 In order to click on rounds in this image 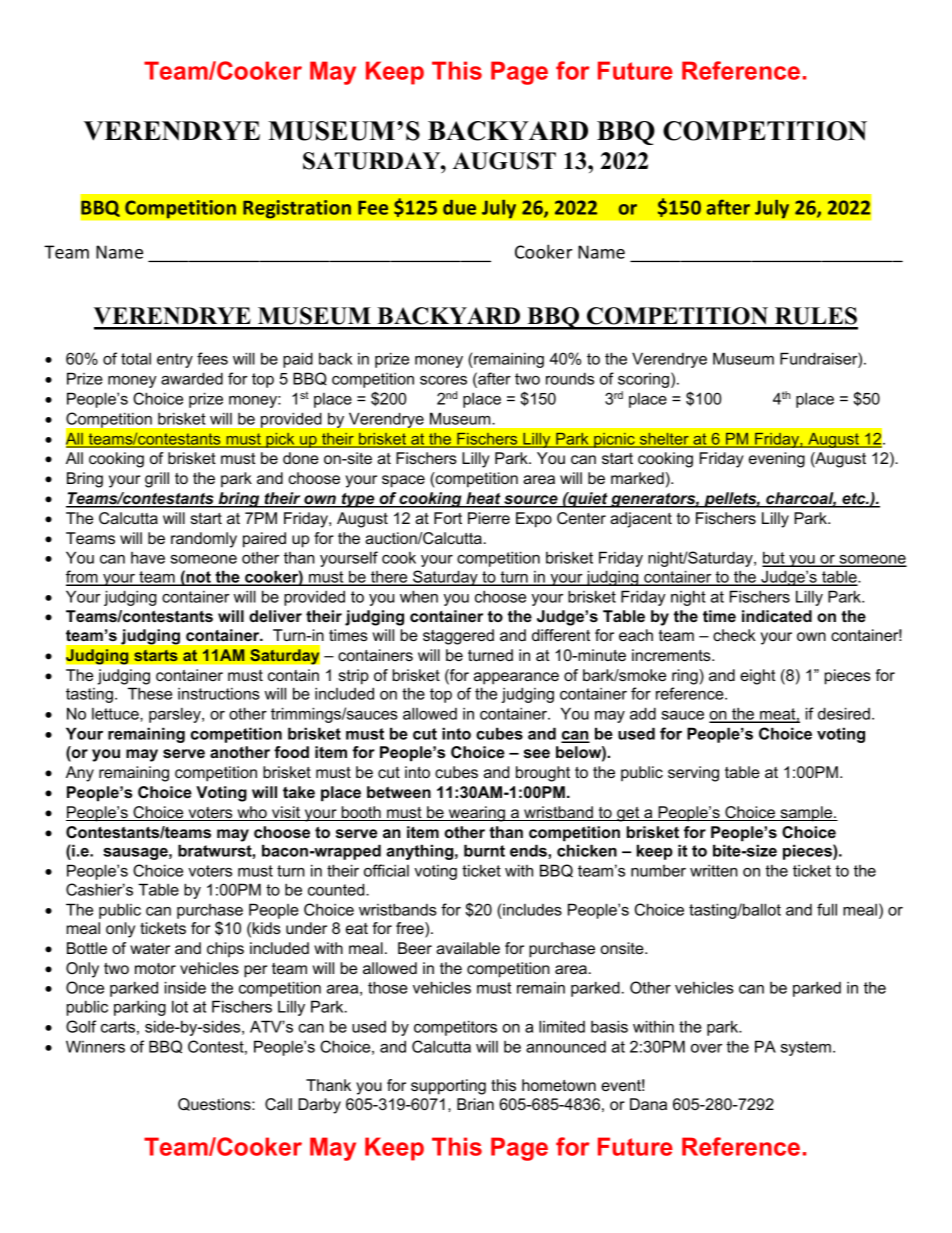, I will do `click(570, 378)`.
